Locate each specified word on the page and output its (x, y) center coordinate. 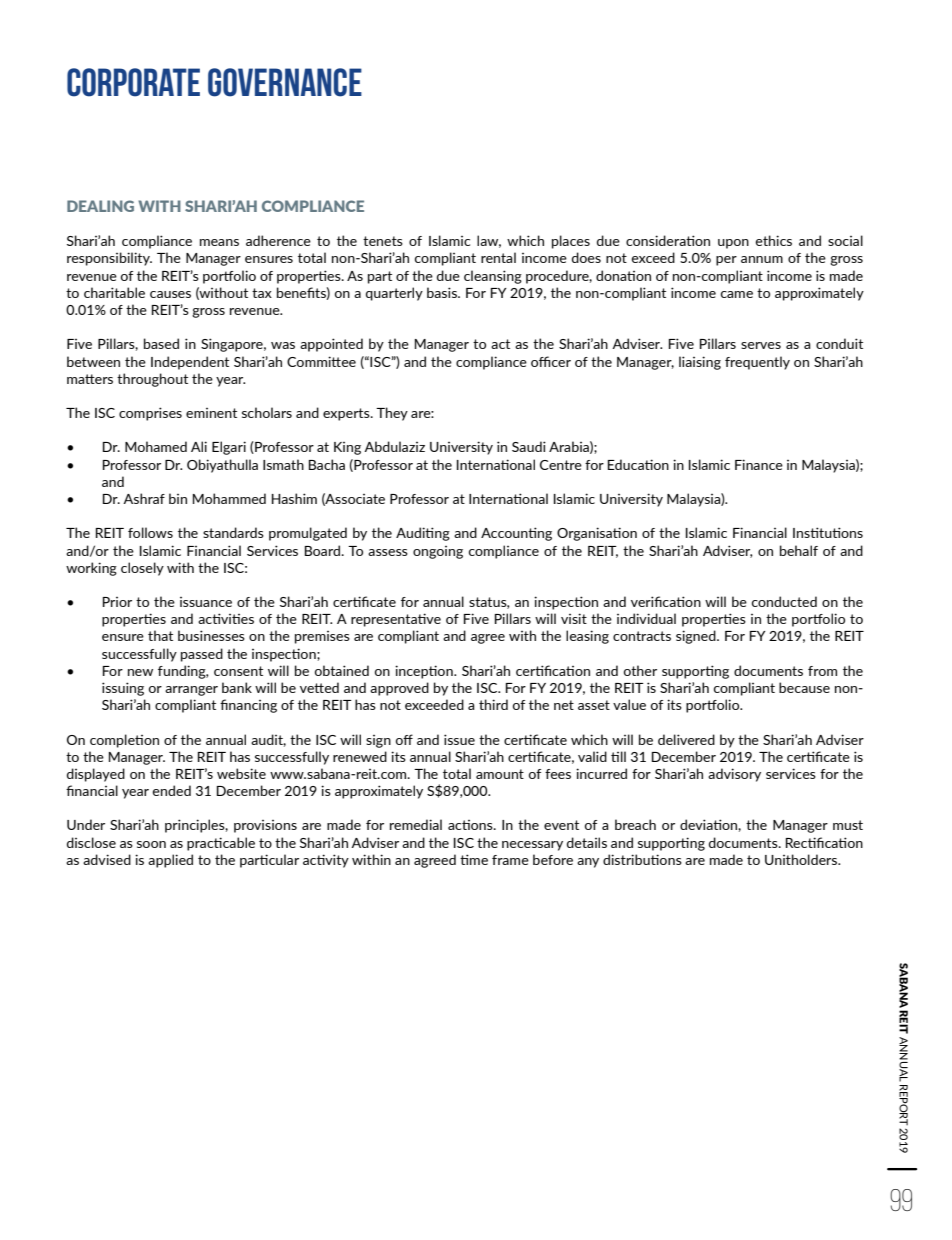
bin (178, 498)
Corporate (133, 82)
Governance (285, 82)
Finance (759, 464)
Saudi (529, 446)
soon (151, 844)
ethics (773, 240)
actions (471, 825)
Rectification (824, 842)
